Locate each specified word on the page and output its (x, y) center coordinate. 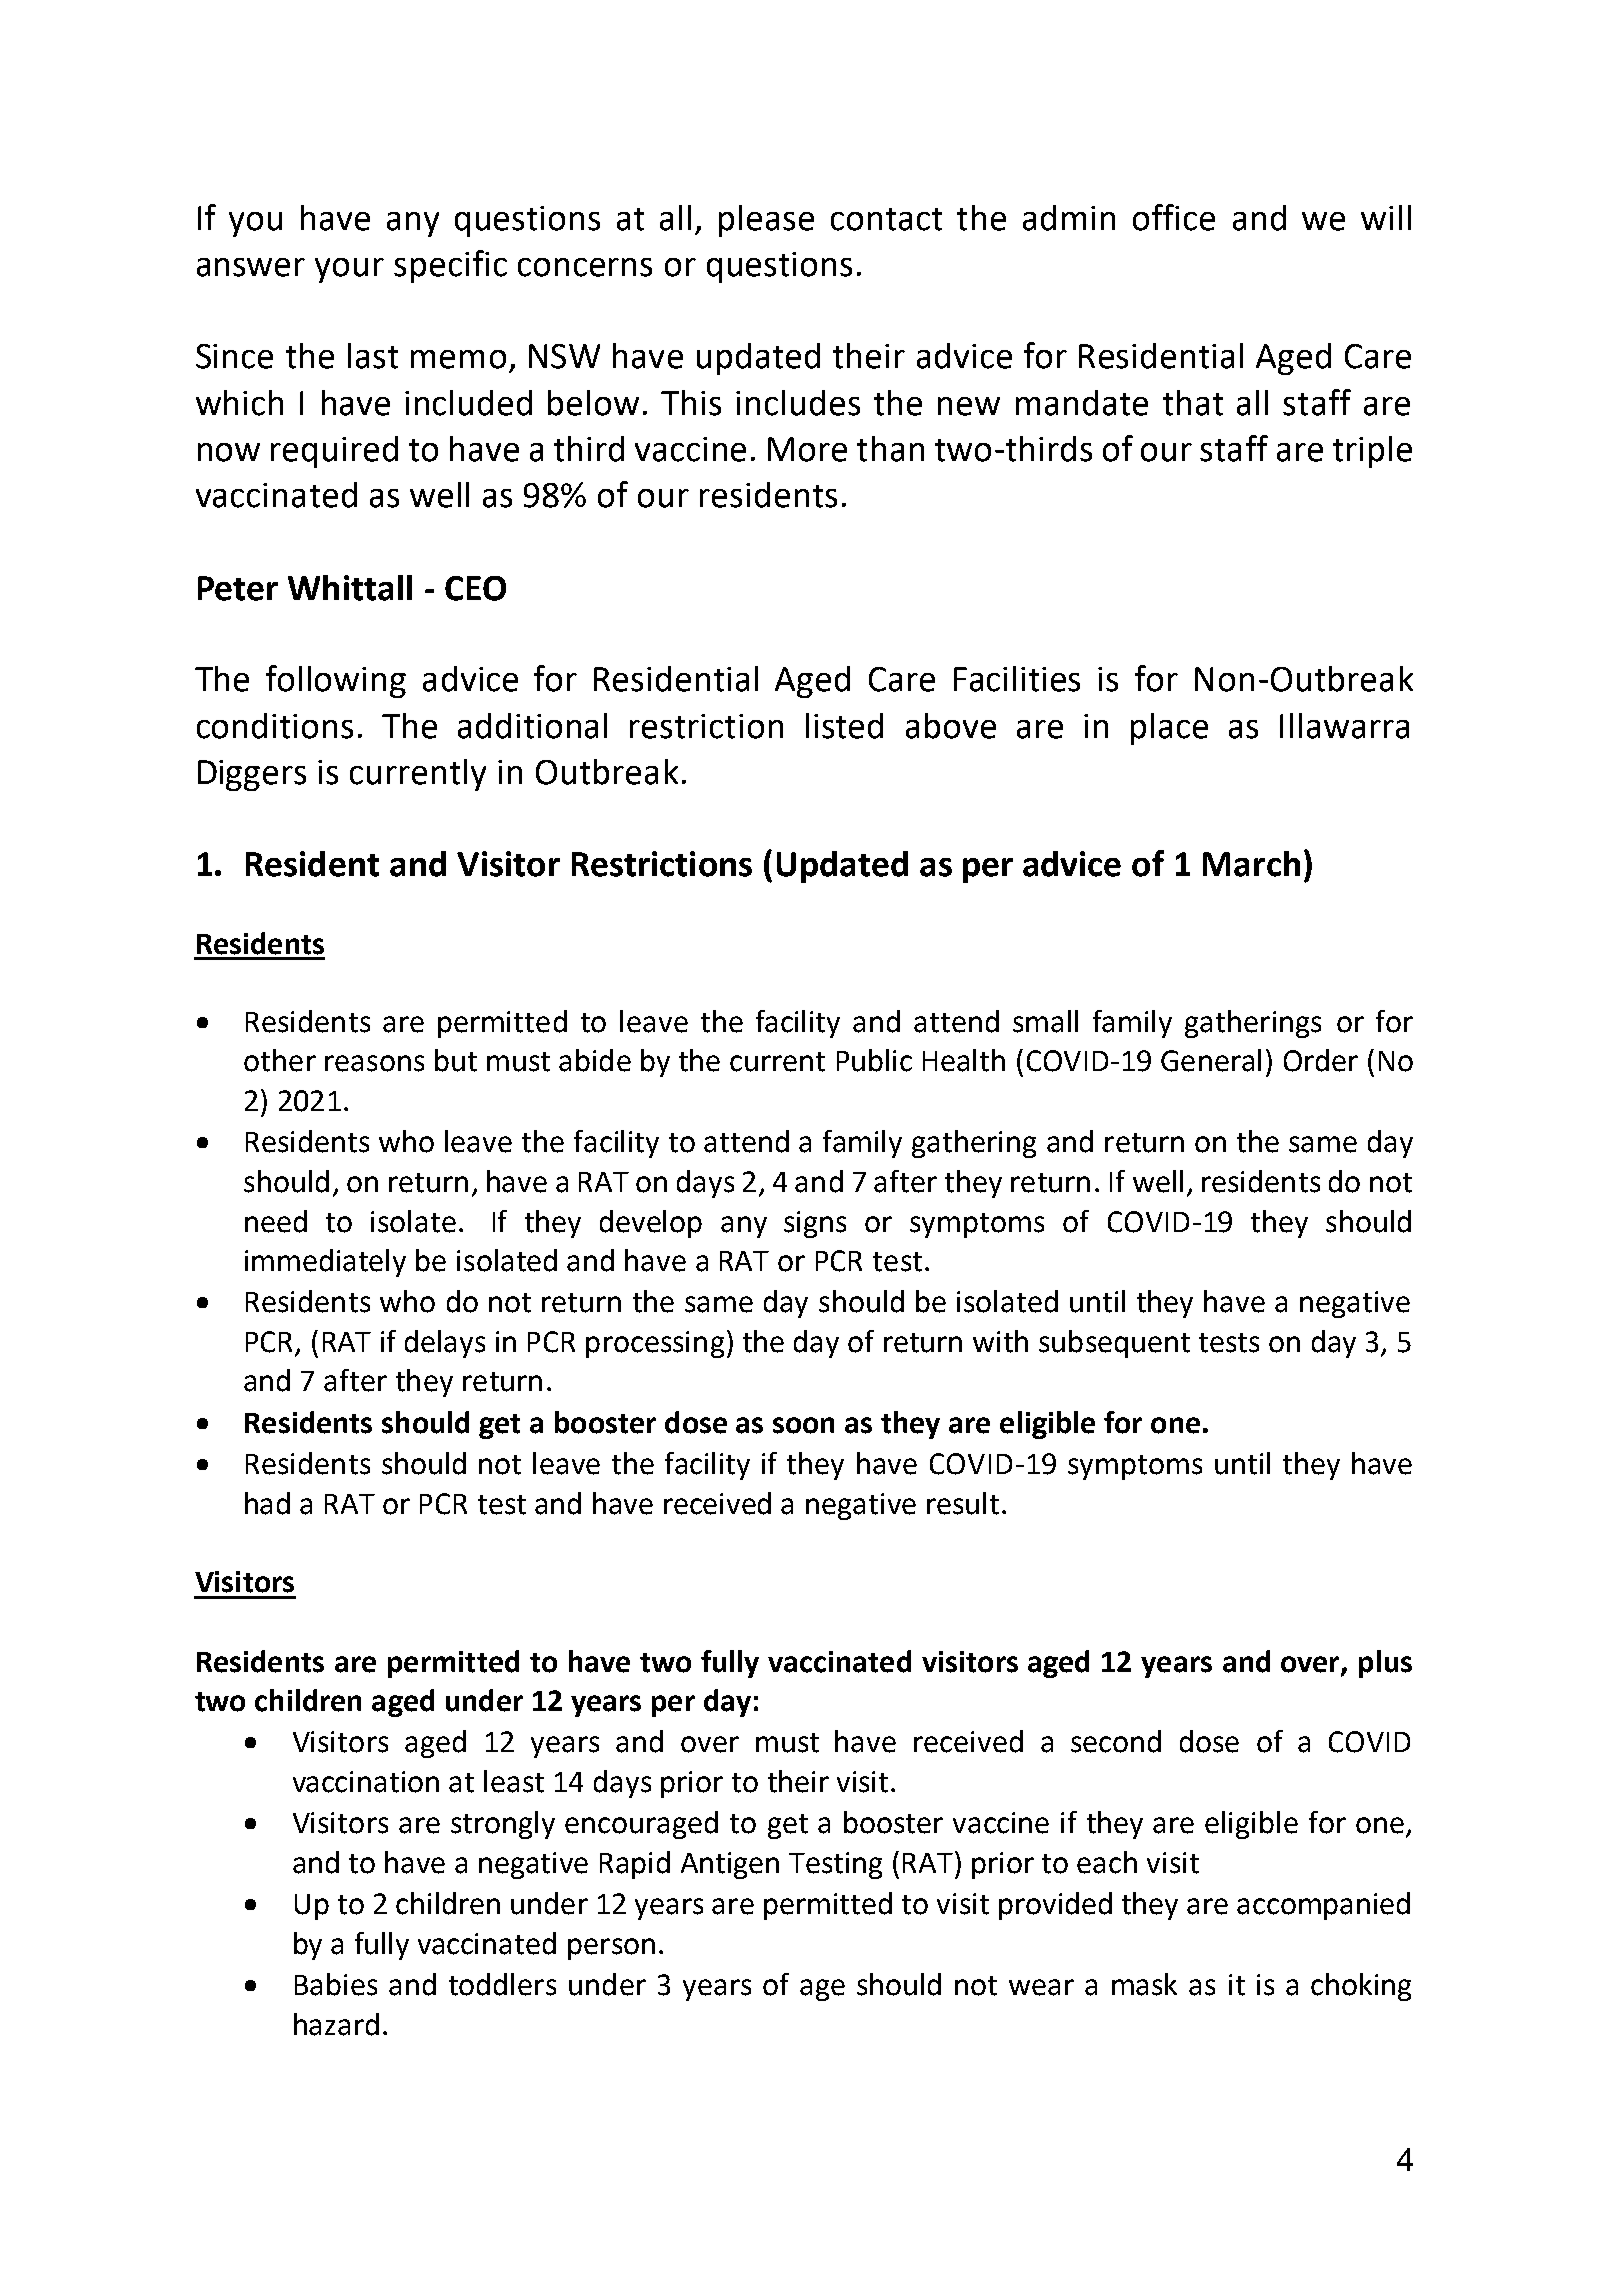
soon (803, 1425)
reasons (374, 1063)
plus (1385, 1664)
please (766, 221)
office (1174, 217)
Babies (336, 1984)
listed (844, 726)
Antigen (730, 1865)
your (349, 270)
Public (874, 1060)
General (1211, 1060)
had (267, 1503)
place (1169, 729)
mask (1144, 1984)
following (336, 681)
